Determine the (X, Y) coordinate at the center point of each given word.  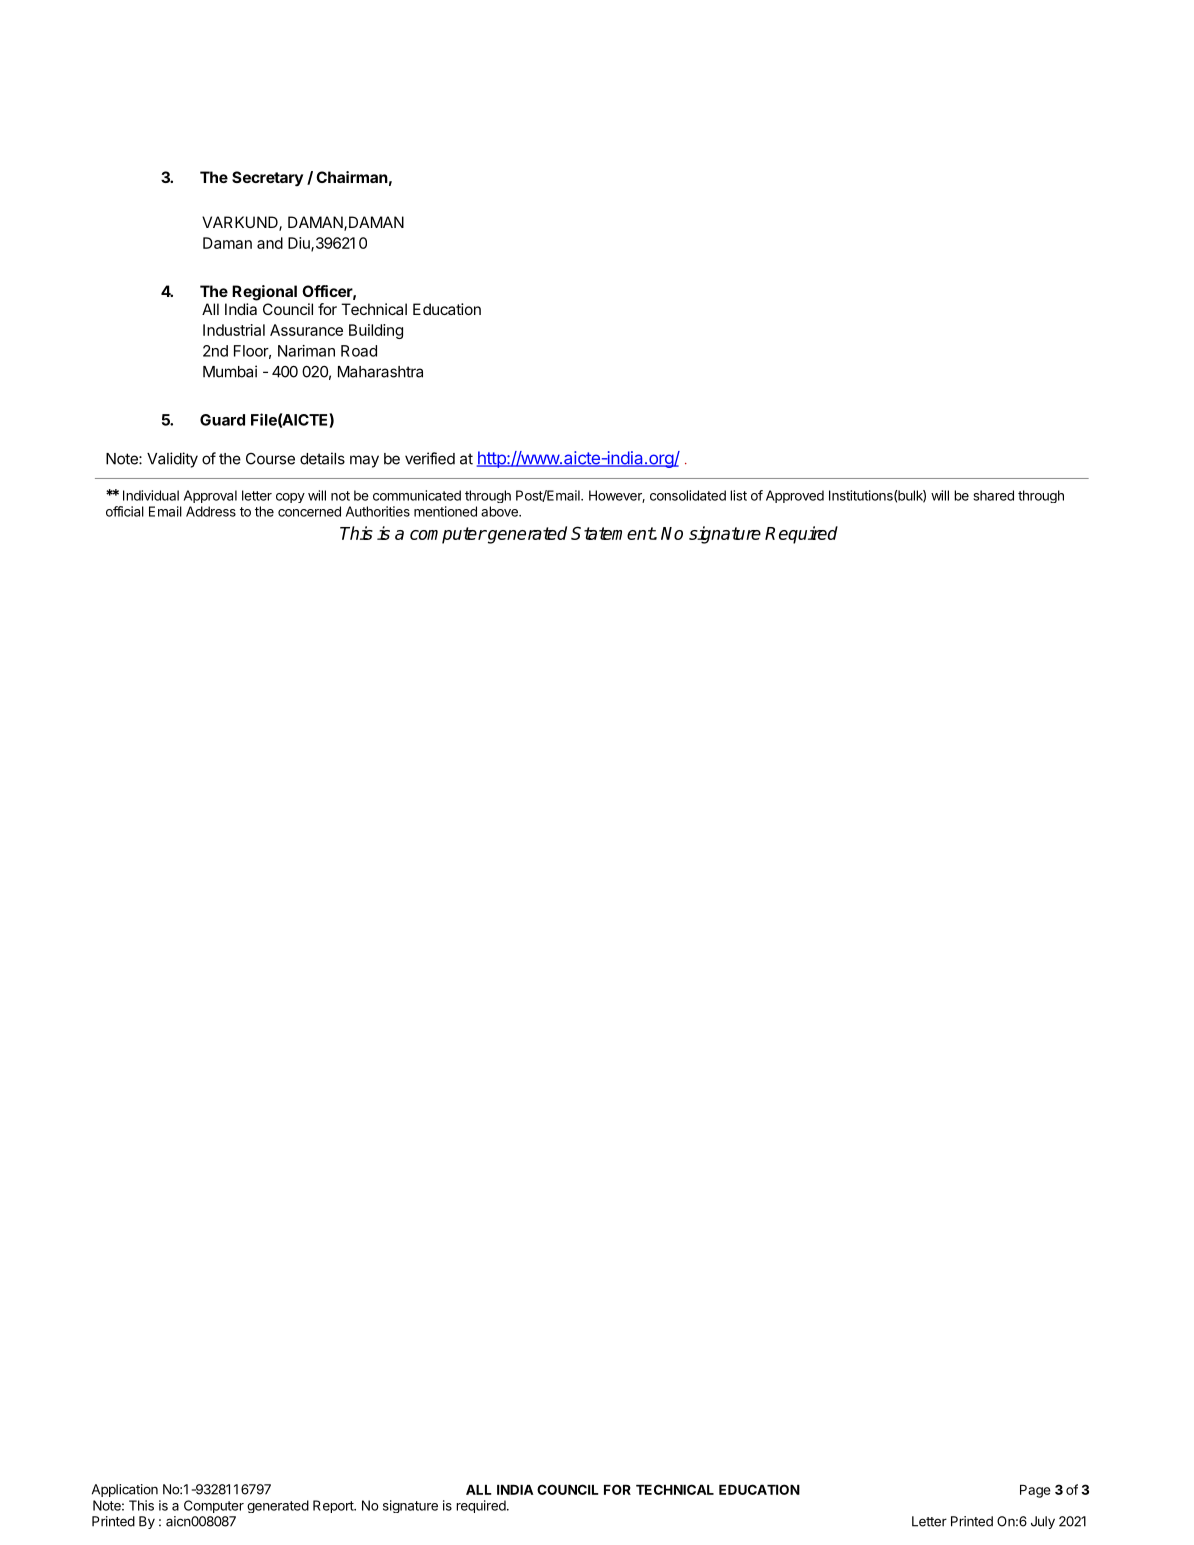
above (500, 511)
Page (1035, 1491)
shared (994, 495)
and (270, 243)
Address (211, 511)
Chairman (352, 177)
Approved (795, 496)
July (1043, 1522)
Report (334, 1506)
